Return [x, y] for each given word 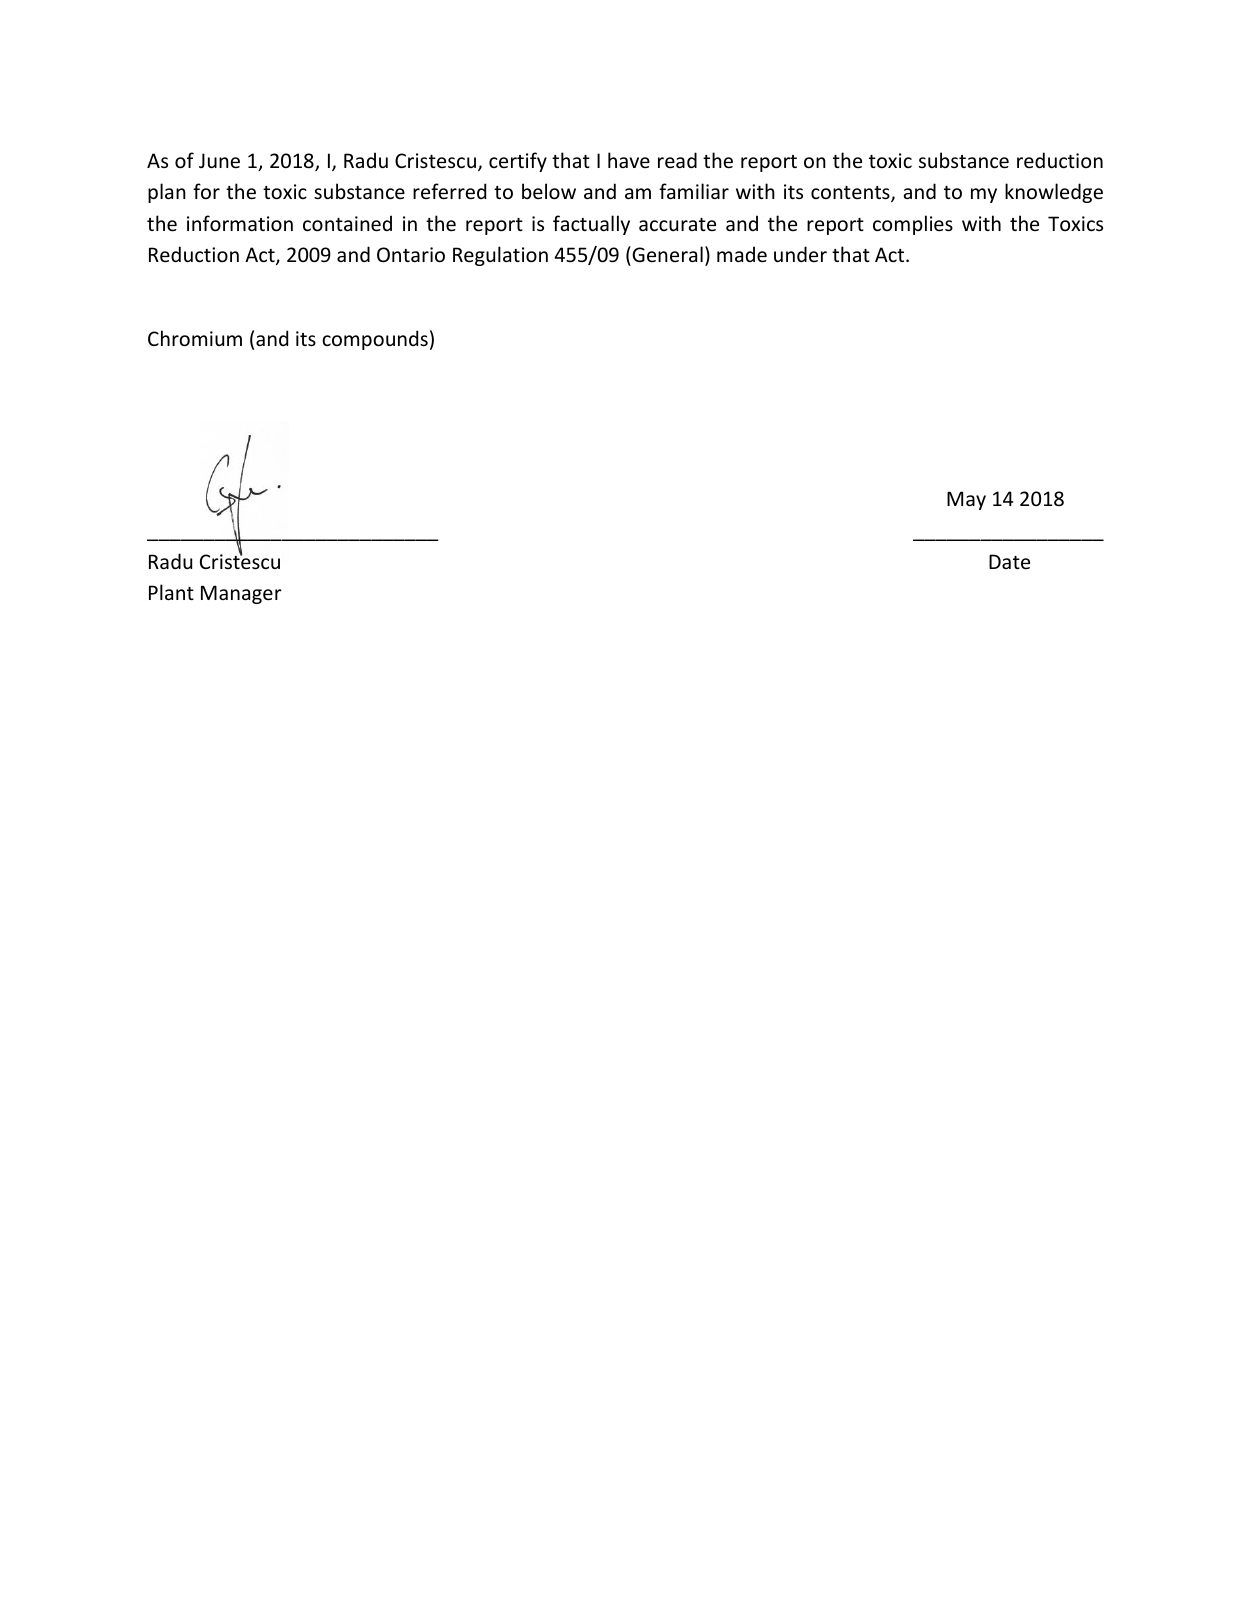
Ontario [411, 255]
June [219, 161]
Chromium [195, 338]
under [800, 254]
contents [851, 194]
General [666, 254]
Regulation [500, 256]
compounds [375, 340]
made [742, 254]
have [629, 160]
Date [1009, 561]
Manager [241, 594]
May [966, 500]
